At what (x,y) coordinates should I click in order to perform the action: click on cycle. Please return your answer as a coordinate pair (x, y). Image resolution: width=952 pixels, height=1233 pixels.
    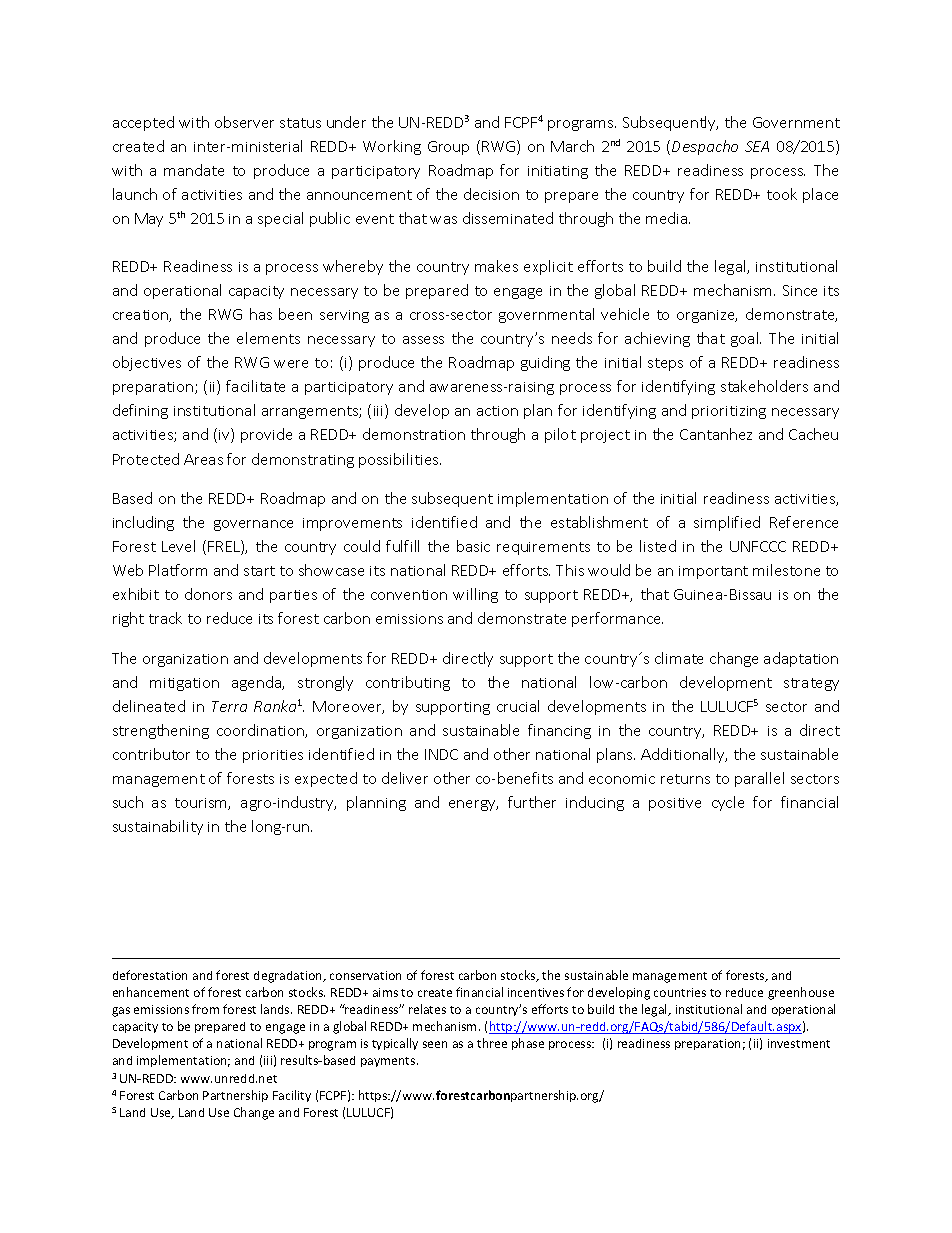
    Looking at the image, I should click on (728, 803).
